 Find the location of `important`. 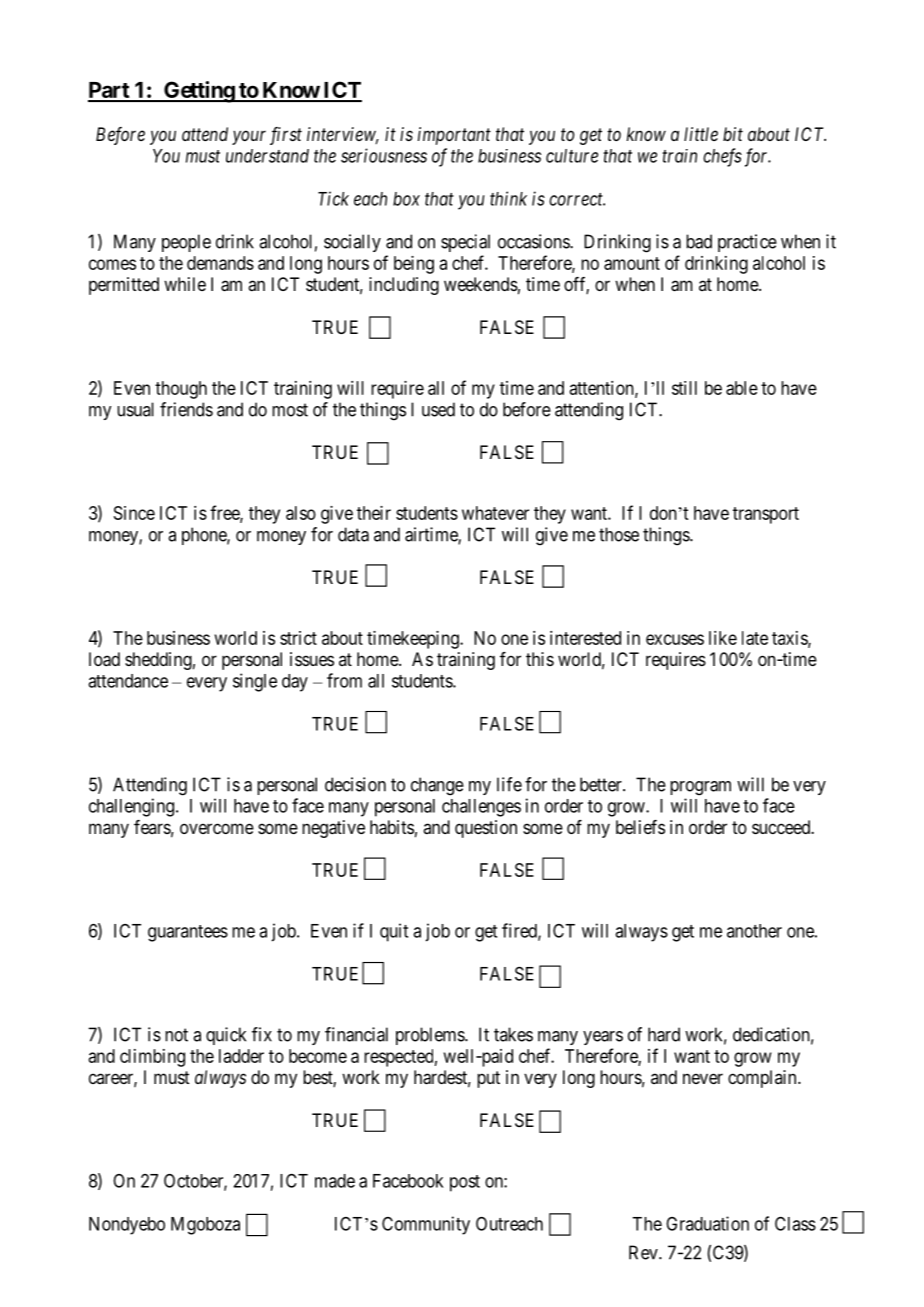

important is located at coordinates (454, 136).
